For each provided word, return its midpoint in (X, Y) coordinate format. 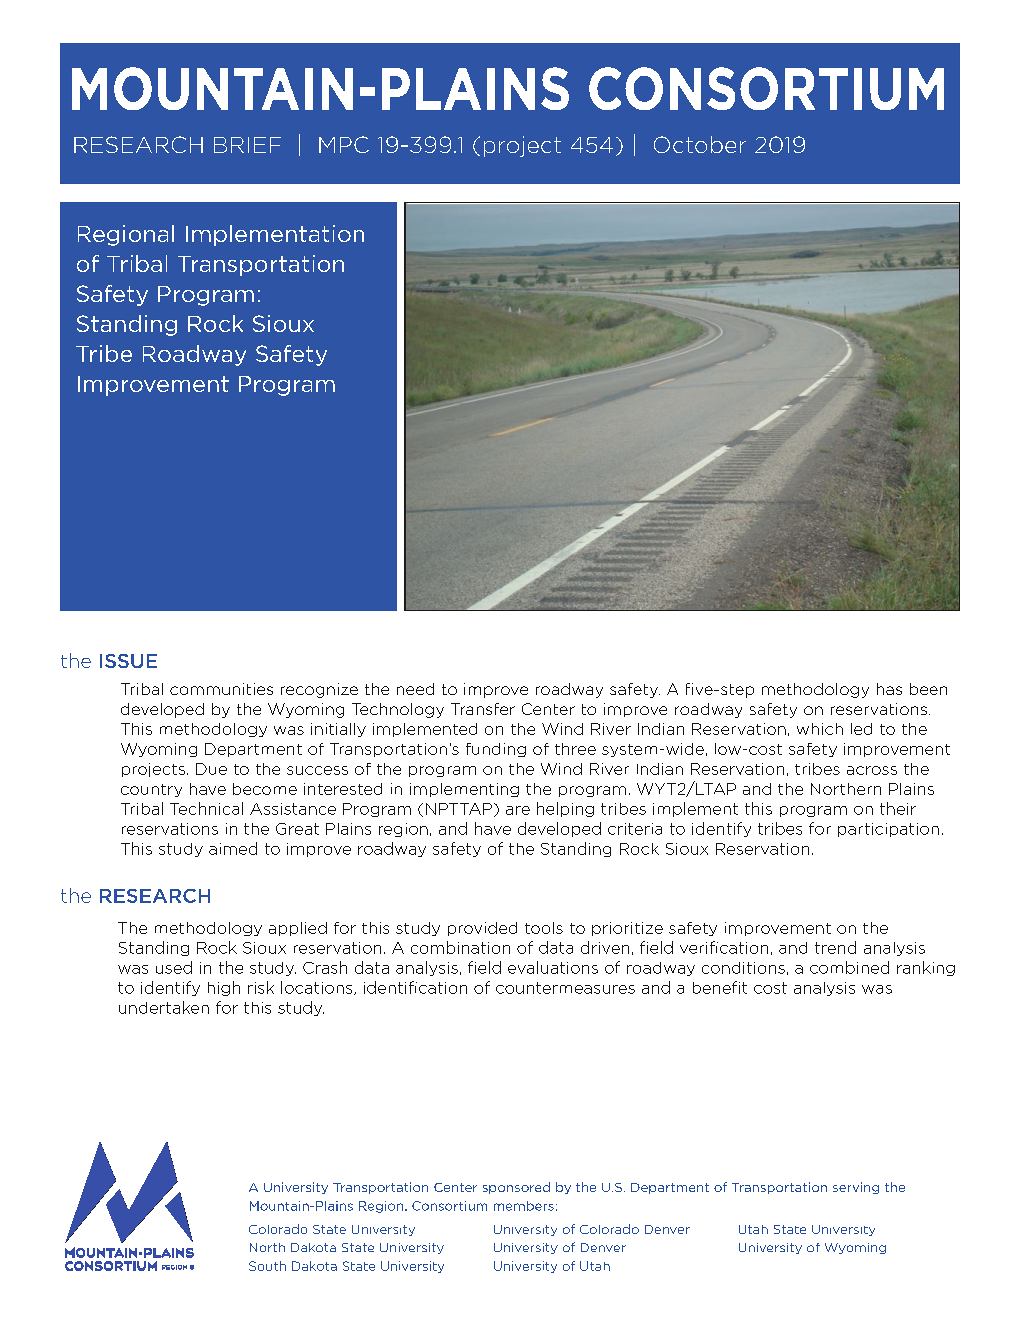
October (700, 144)
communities (221, 689)
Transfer (483, 709)
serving (856, 1188)
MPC (344, 144)
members (524, 1206)
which (820, 729)
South (267, 1266)
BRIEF (247, 145)
